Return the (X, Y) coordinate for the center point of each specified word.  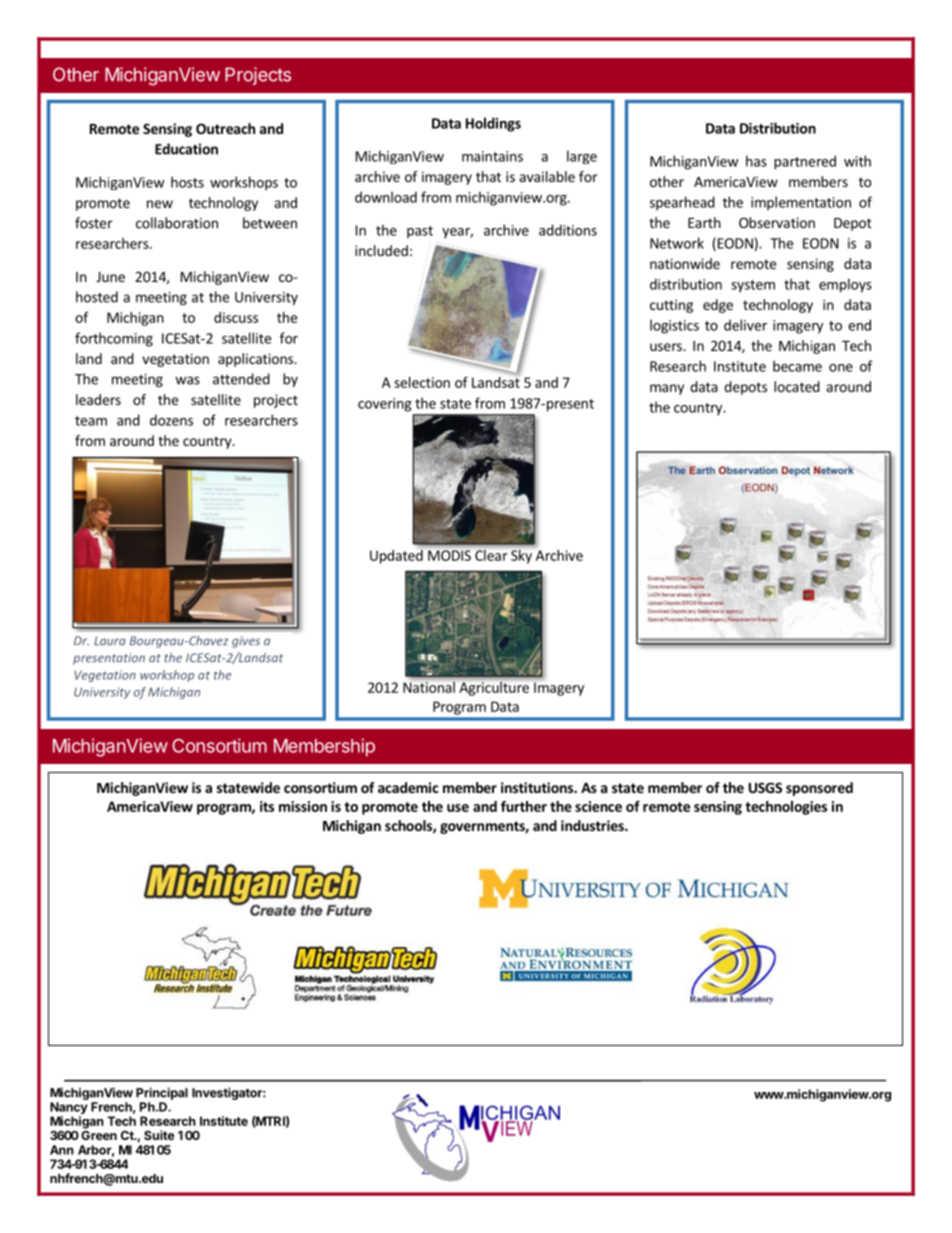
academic (408, 787)
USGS (765, 787)
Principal (162, 1093)
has (756, 161)
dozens (171, 420)
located (797, 386)
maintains (492, 156)
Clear (491, 555)
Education (186, 149)
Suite (159, 1135)
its (267, 806)
